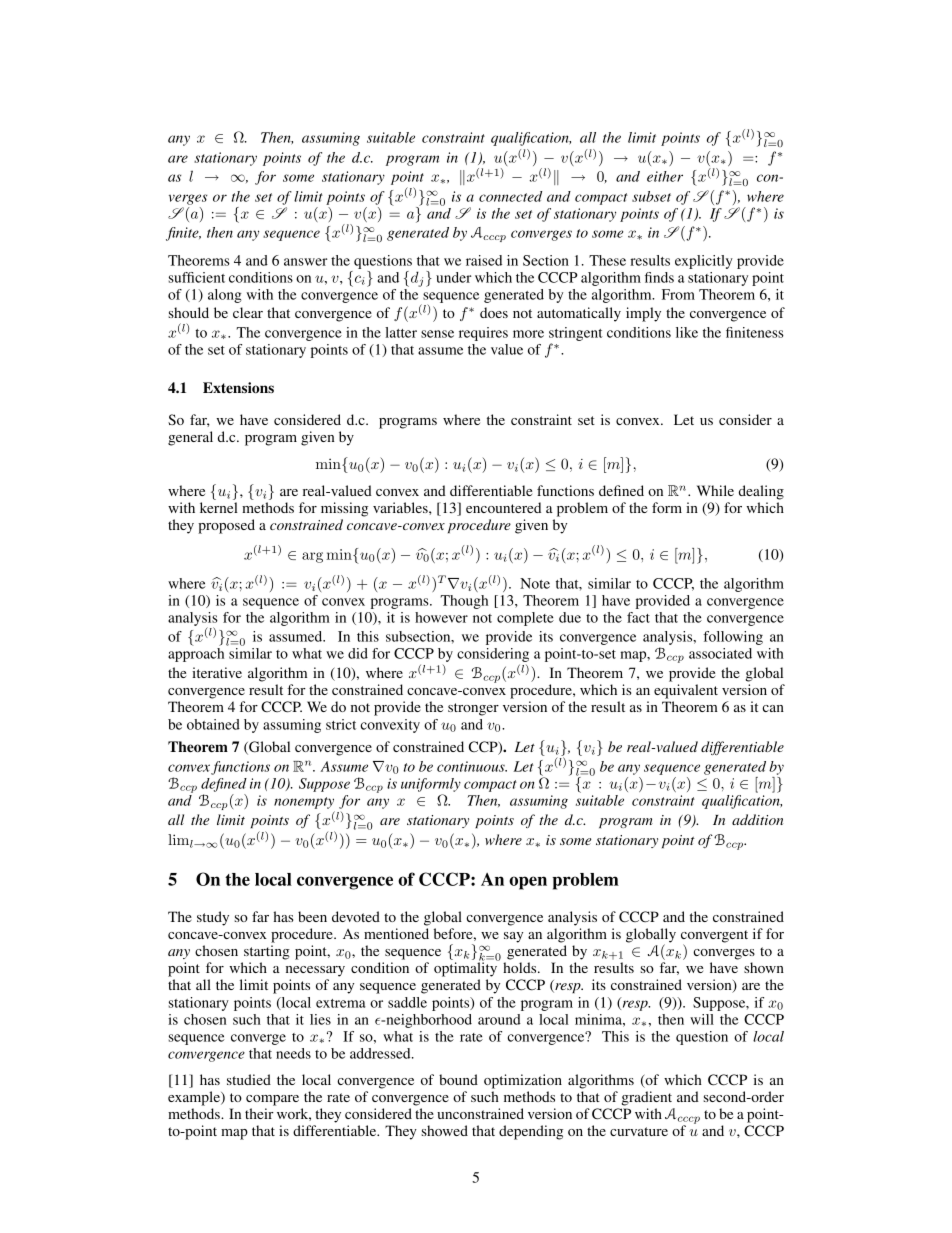 Image resolution: width=952 pixels, height=1233 pixels. I want to click on however, so click(441, 617).
